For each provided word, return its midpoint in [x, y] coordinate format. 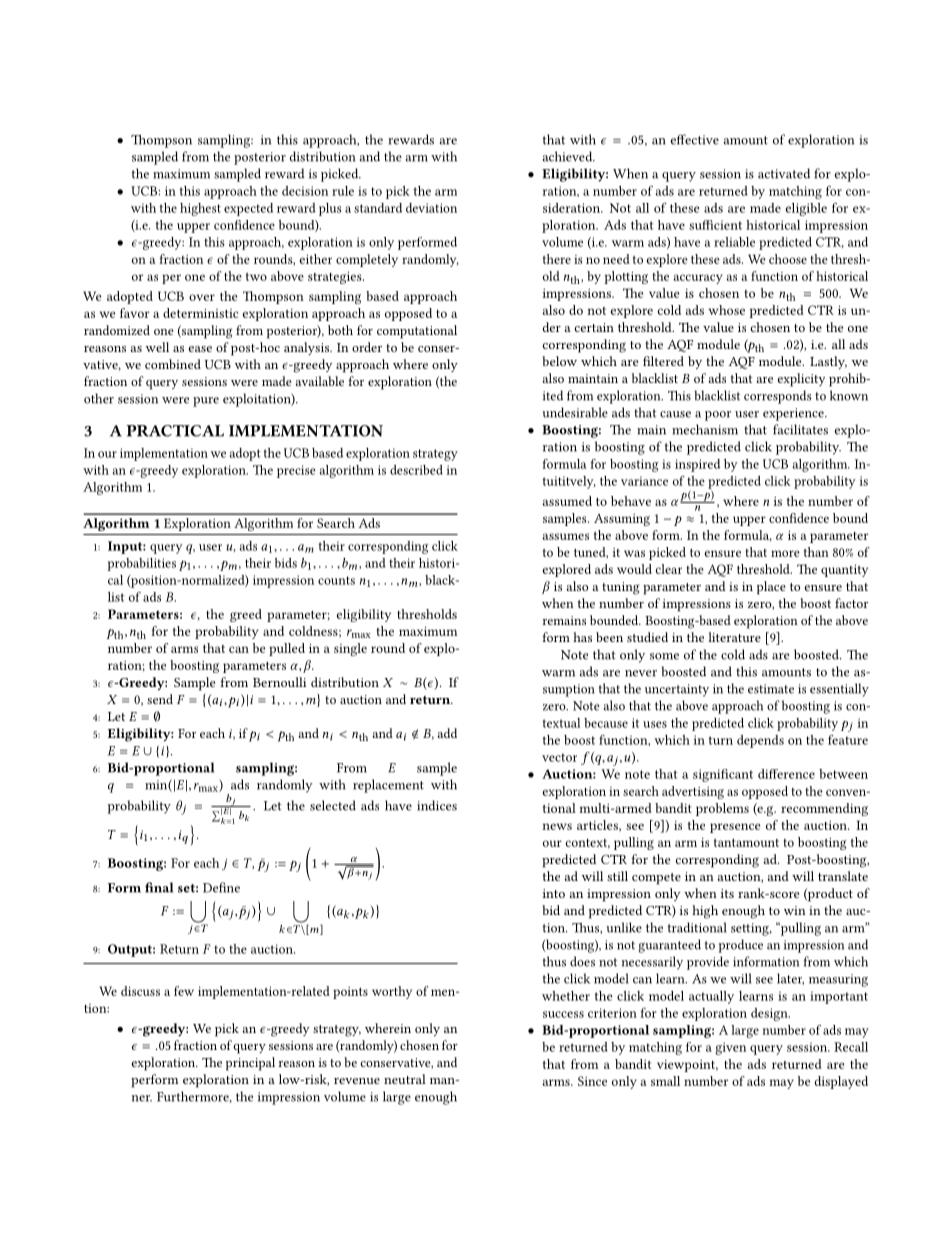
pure [206, 402]
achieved [569, 156]
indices [437, 805]
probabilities [141, 564]
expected [248, 209]
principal [250, 1064]
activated [784, 173]
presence [735, 828]
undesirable [575, 412]
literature [734, 637]
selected [333, 805]
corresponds [777, 397]
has [582, 637]
